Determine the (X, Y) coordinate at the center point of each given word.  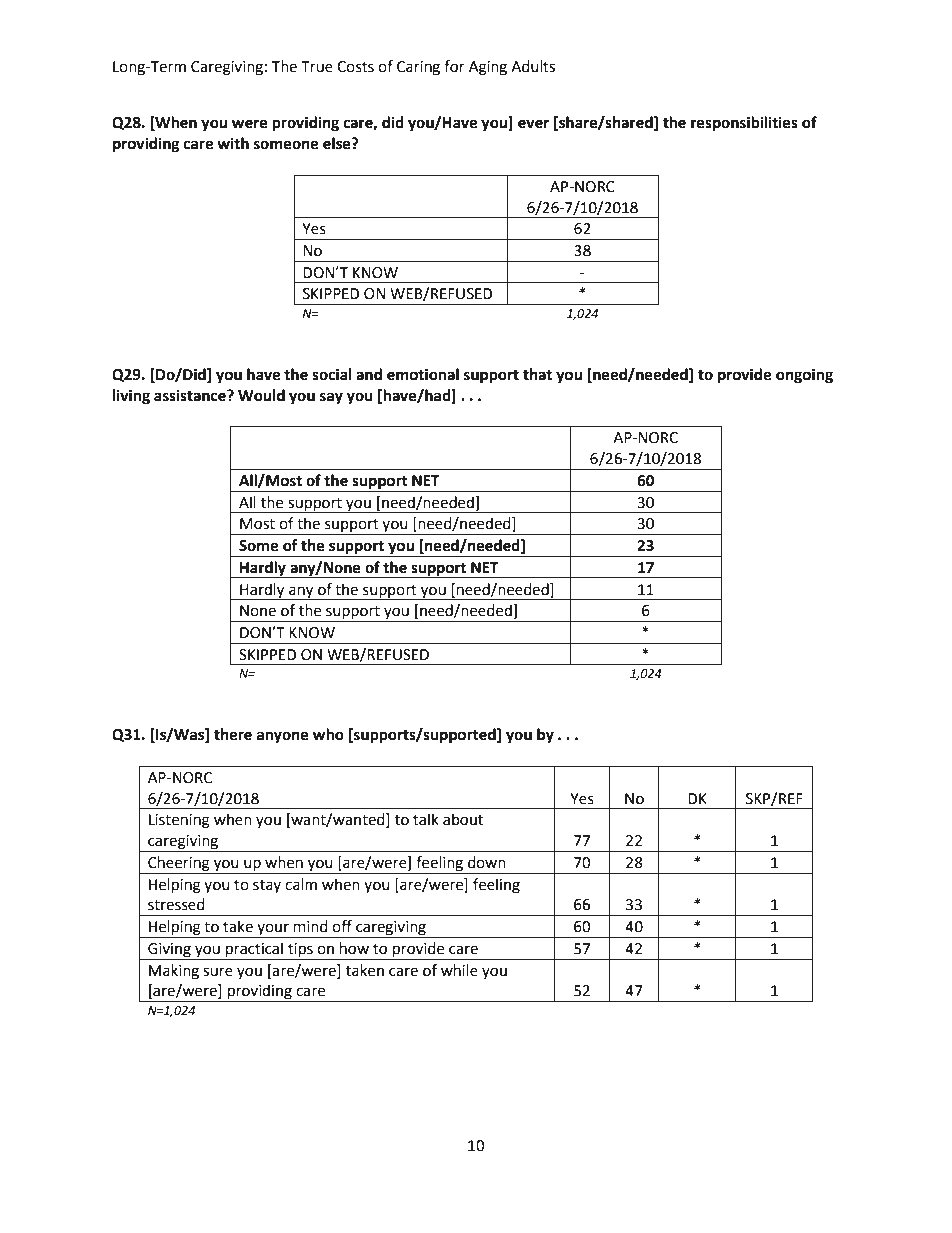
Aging (488, 68)
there (233, 734)
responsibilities (744, 124)
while (459, 970)
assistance (191, 395)
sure (218, 972)
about (463, 819)
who (328, 734)
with (233, 143)
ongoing (804, 376)
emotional (423, 374)
